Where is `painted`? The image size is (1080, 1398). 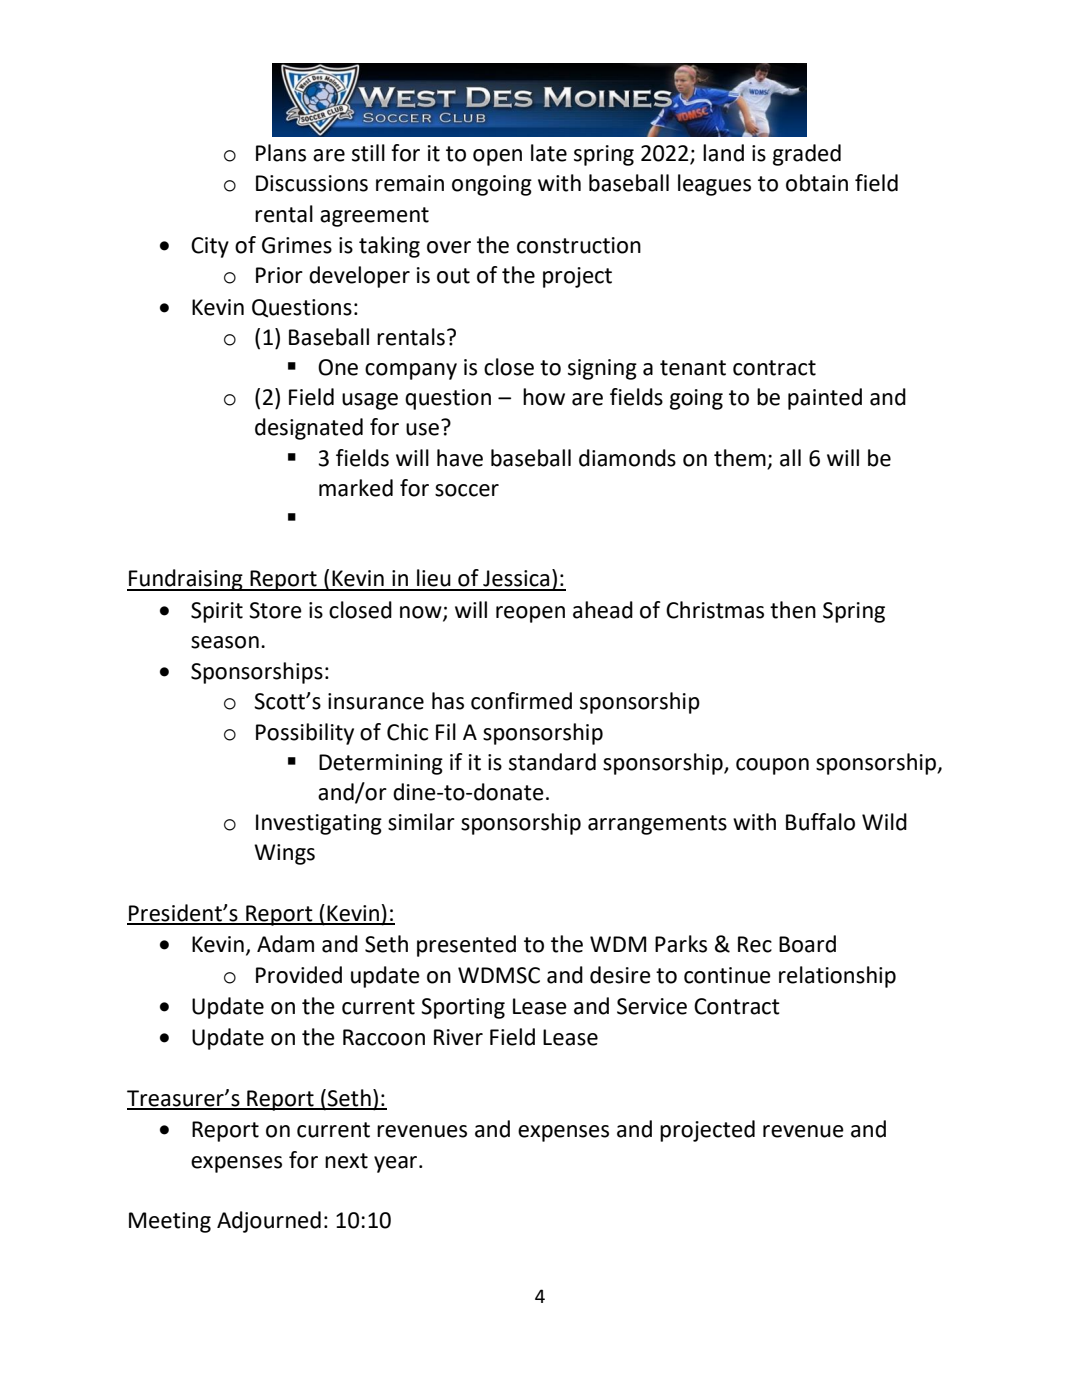
painted is located at coordinates (825, 399).
